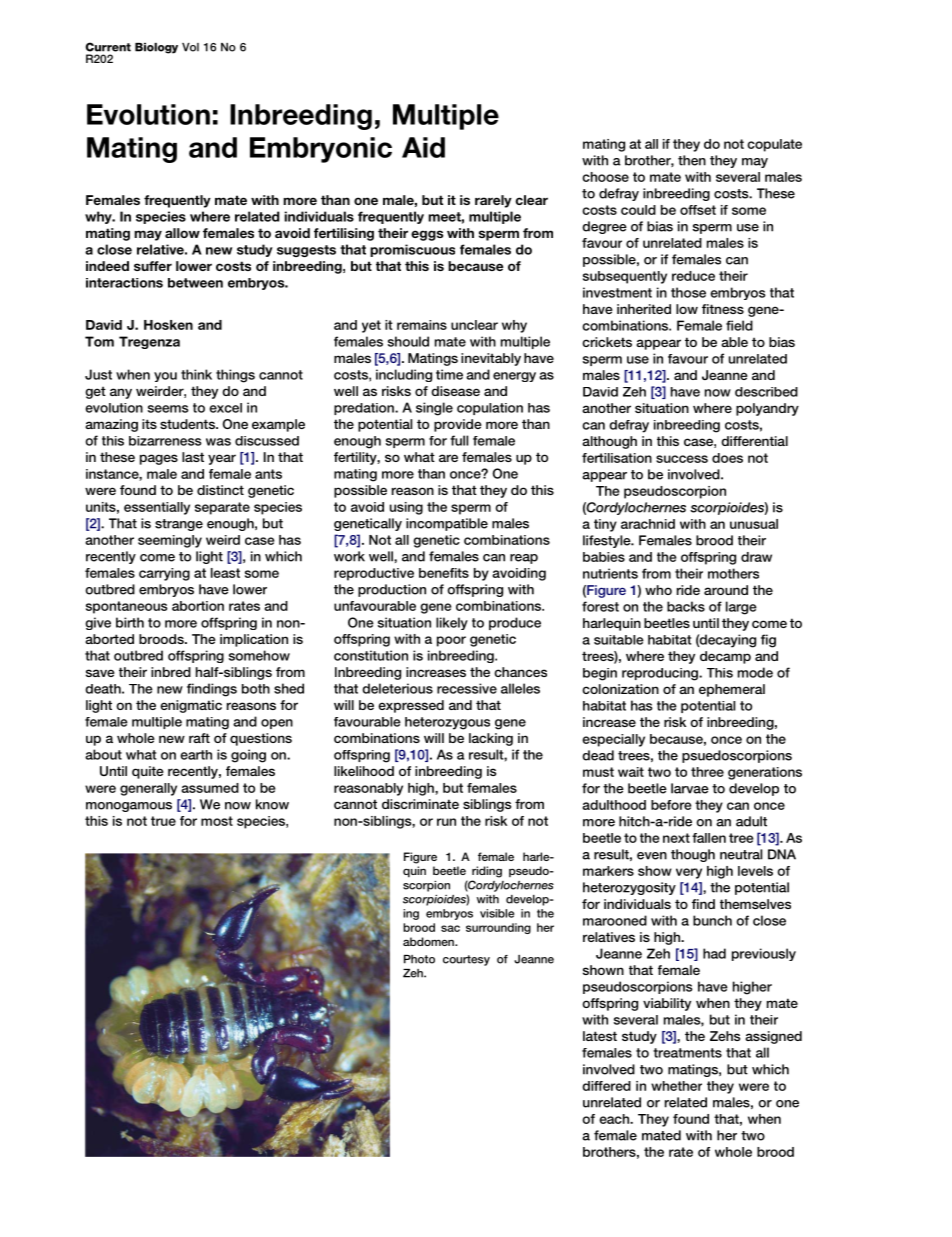 The image size is (952, 1237). Describe the element at coordinates (423, 147) in the screenshot. I see `Aid` at that location.
